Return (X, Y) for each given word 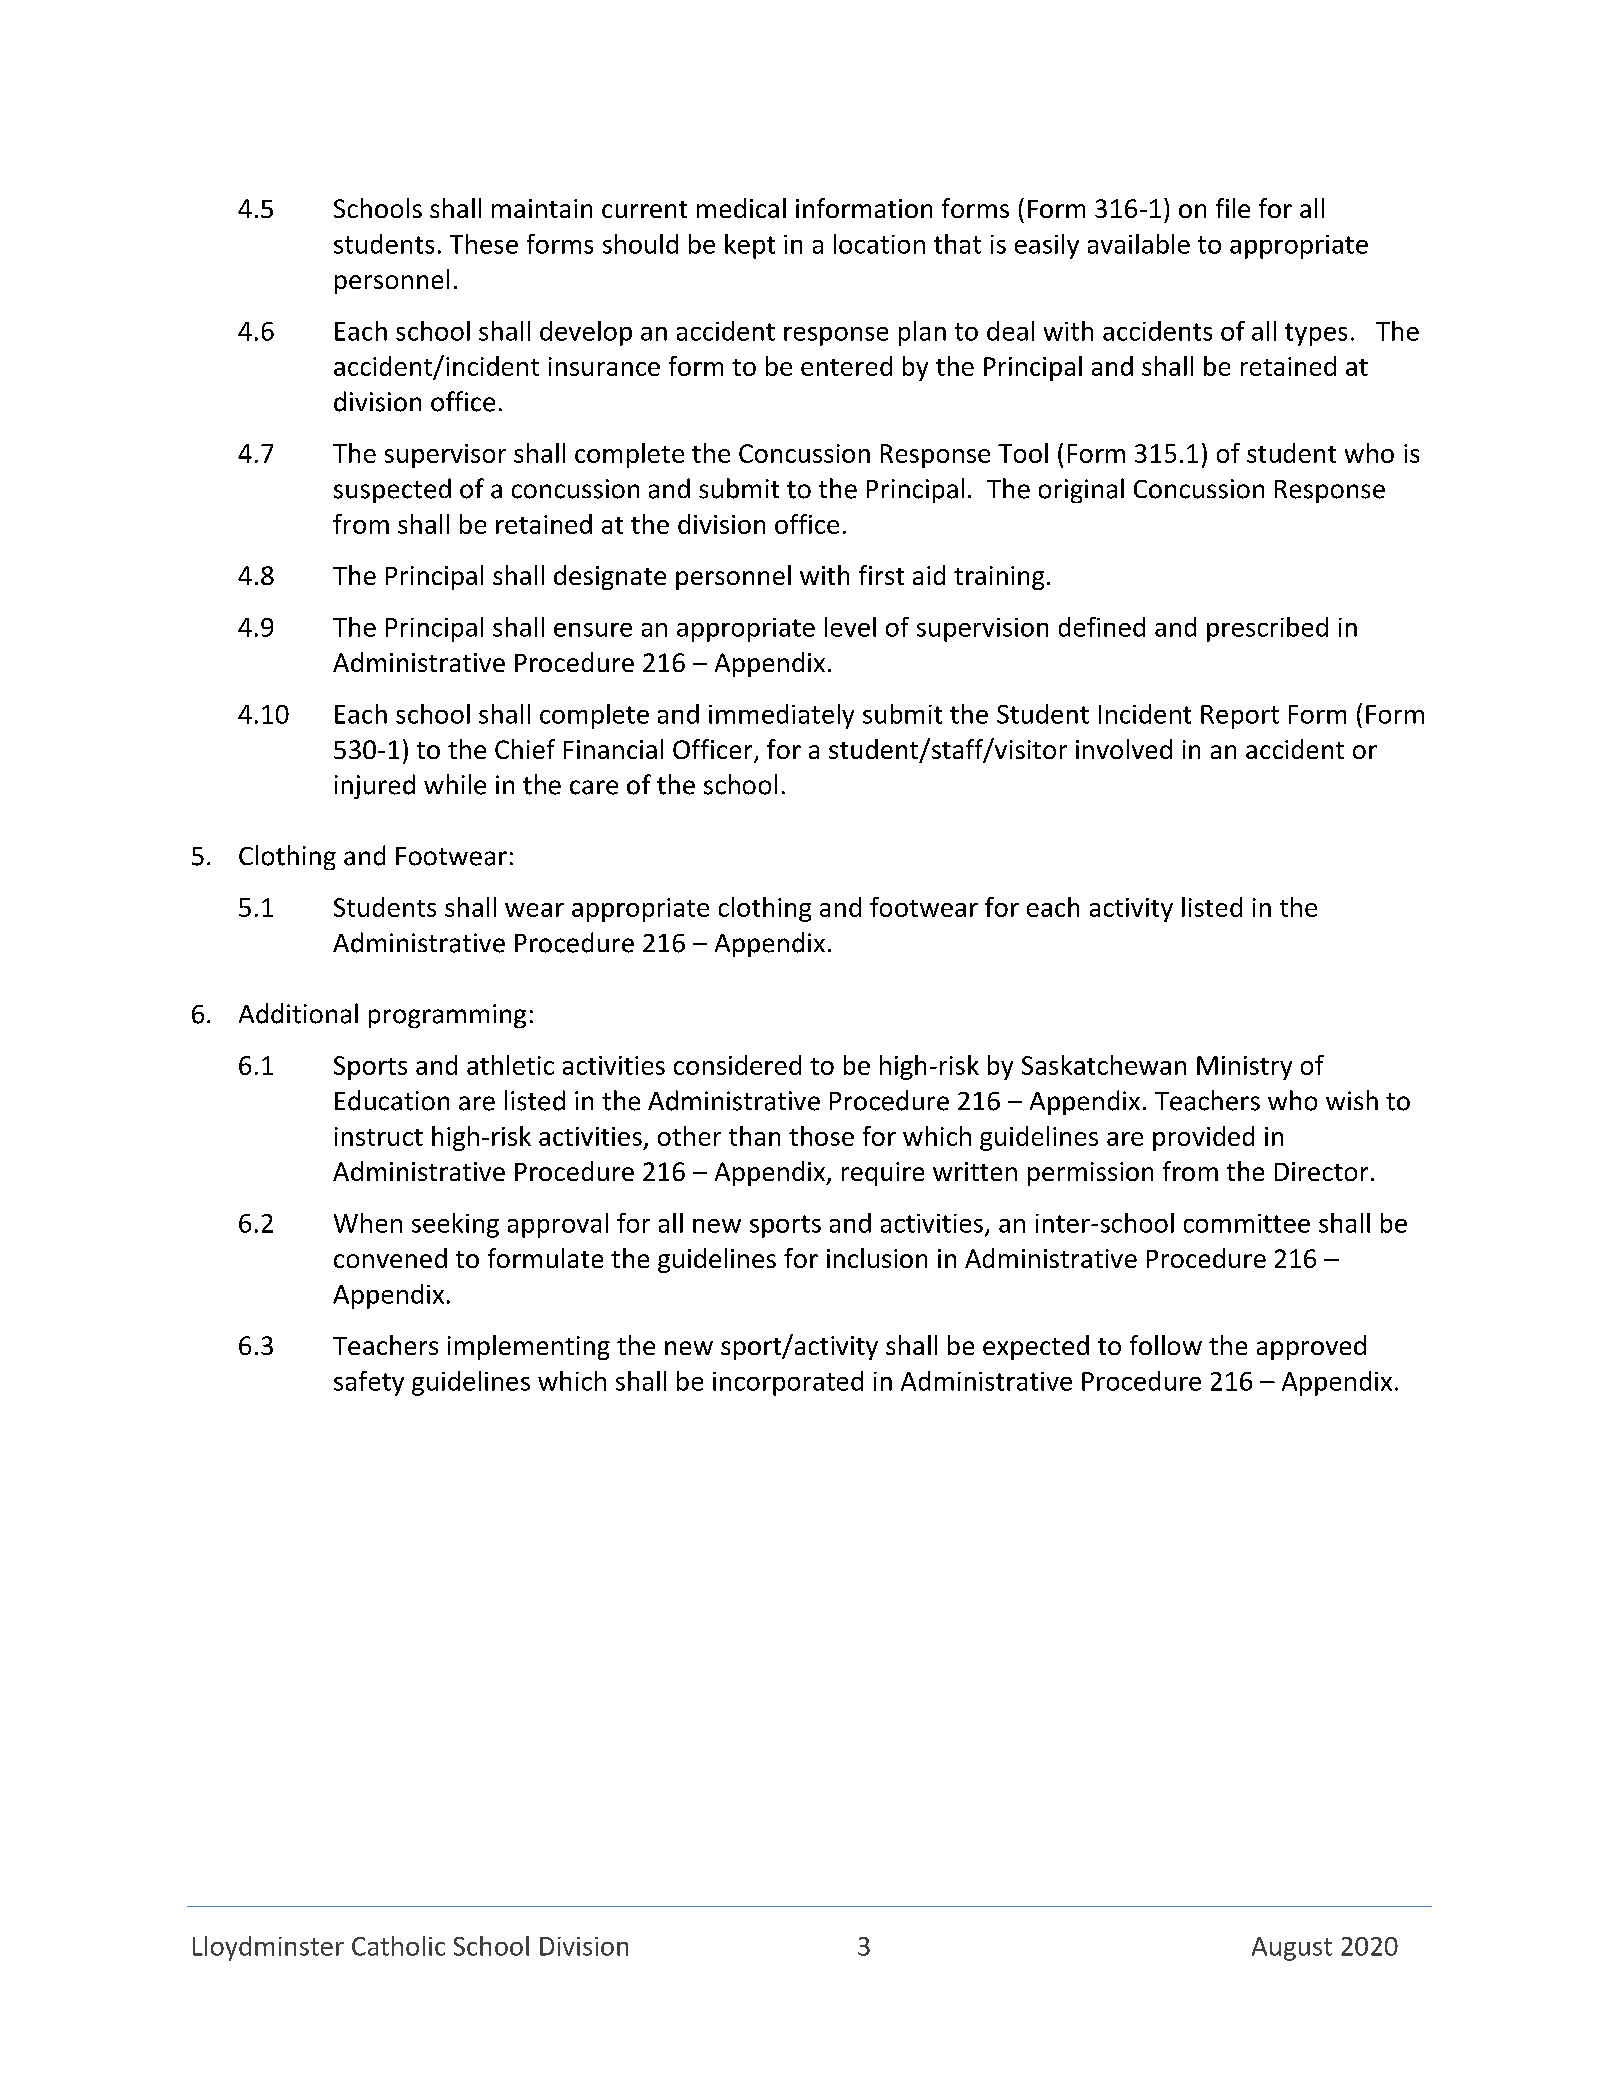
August (1292, 1949)
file (1233, 208)
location (879, 244)
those (821, 1136)
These (484, 244)
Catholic (398, 1946)
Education (392, 1100)
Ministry (1244, 1068)
